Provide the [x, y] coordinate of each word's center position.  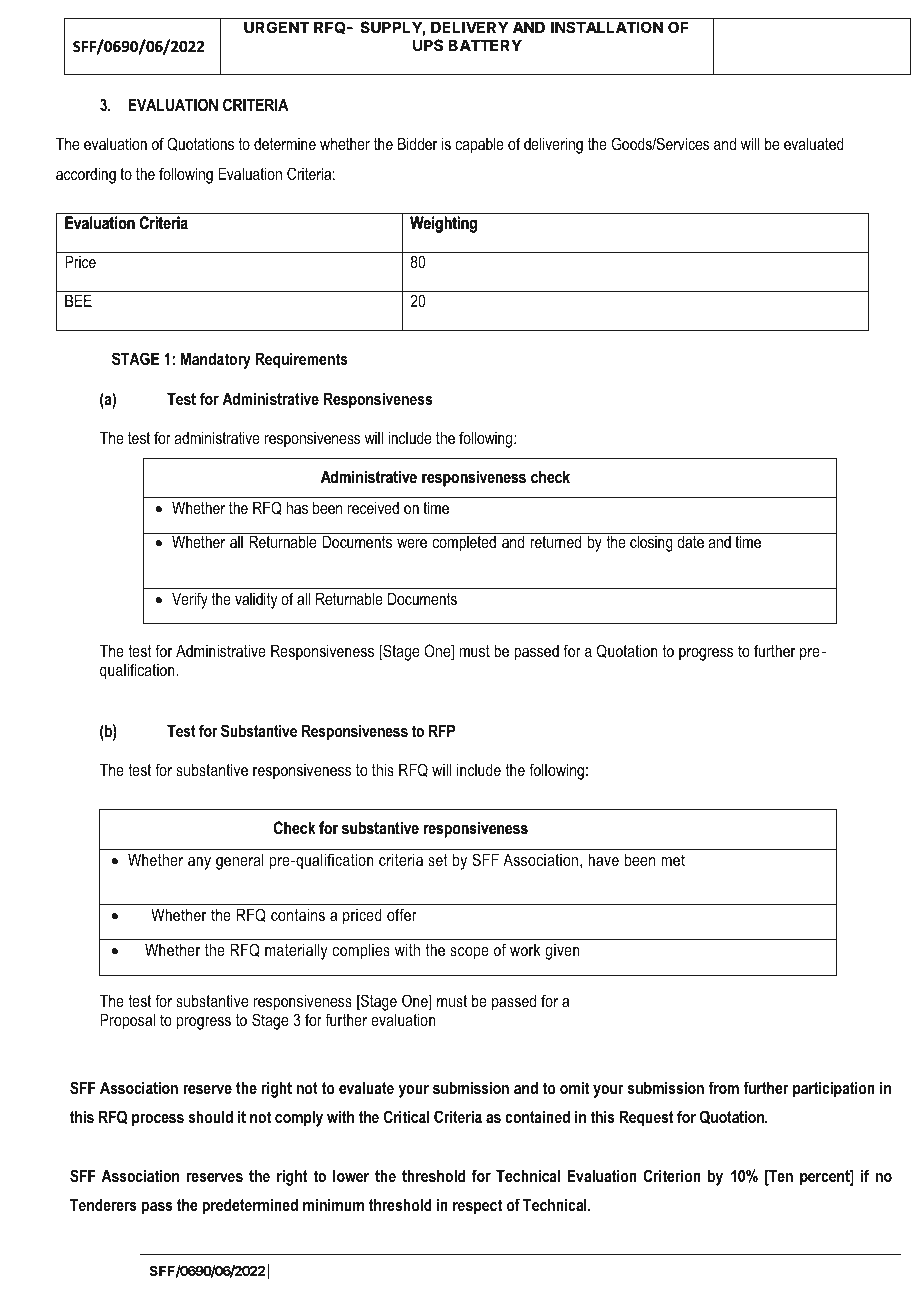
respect [477, 1207]
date [690, 541]
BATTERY [485, 45]
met [673, 860]
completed [464, 543]
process [158, 1120]
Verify [190, 600]
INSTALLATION [607, 27]
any [199, 863]
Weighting [443, 224]
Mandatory [216, 360]
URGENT [277, 27]
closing [651, 543]
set [438, 860]
